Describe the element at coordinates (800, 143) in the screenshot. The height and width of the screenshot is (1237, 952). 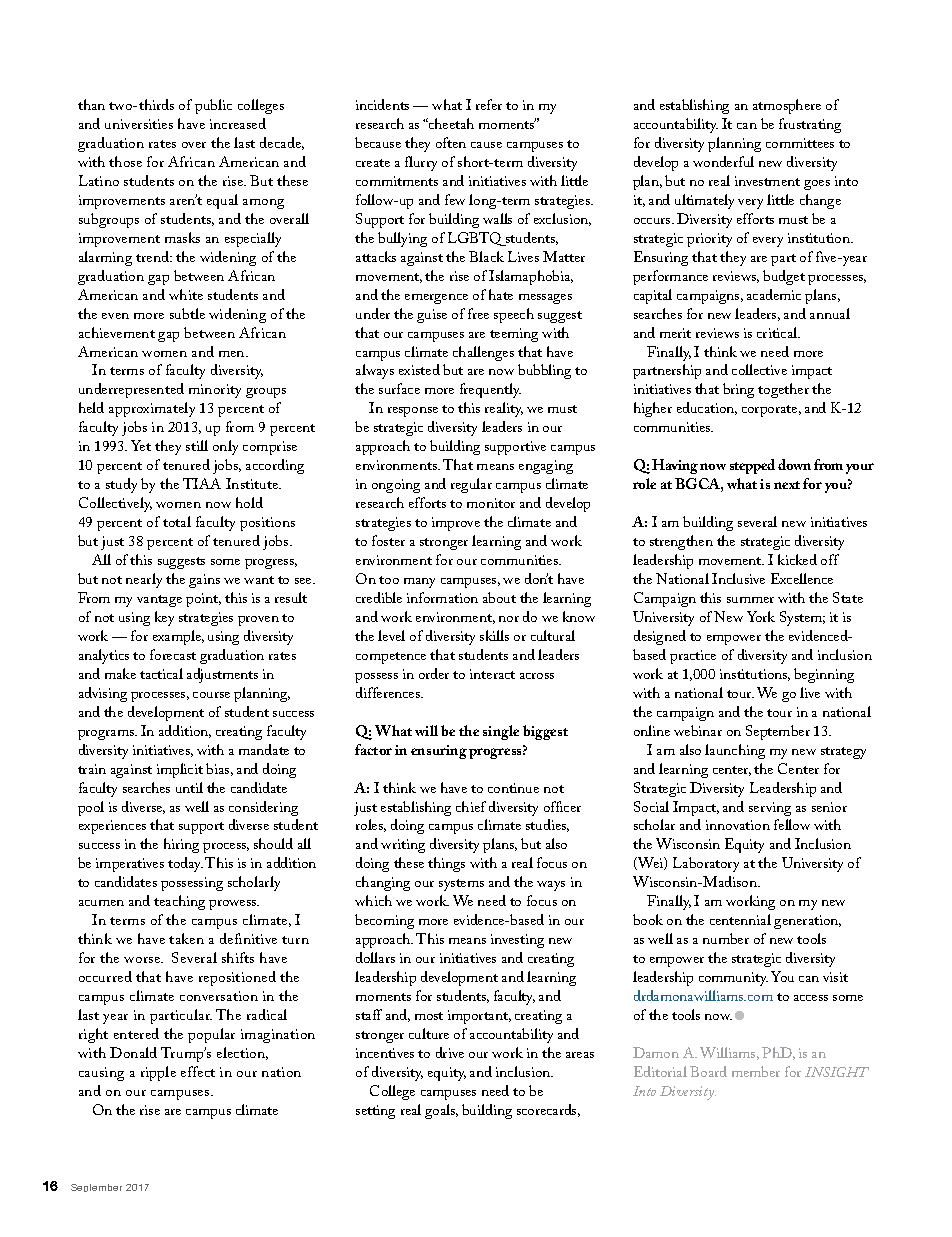
I see `committees` at that location.
